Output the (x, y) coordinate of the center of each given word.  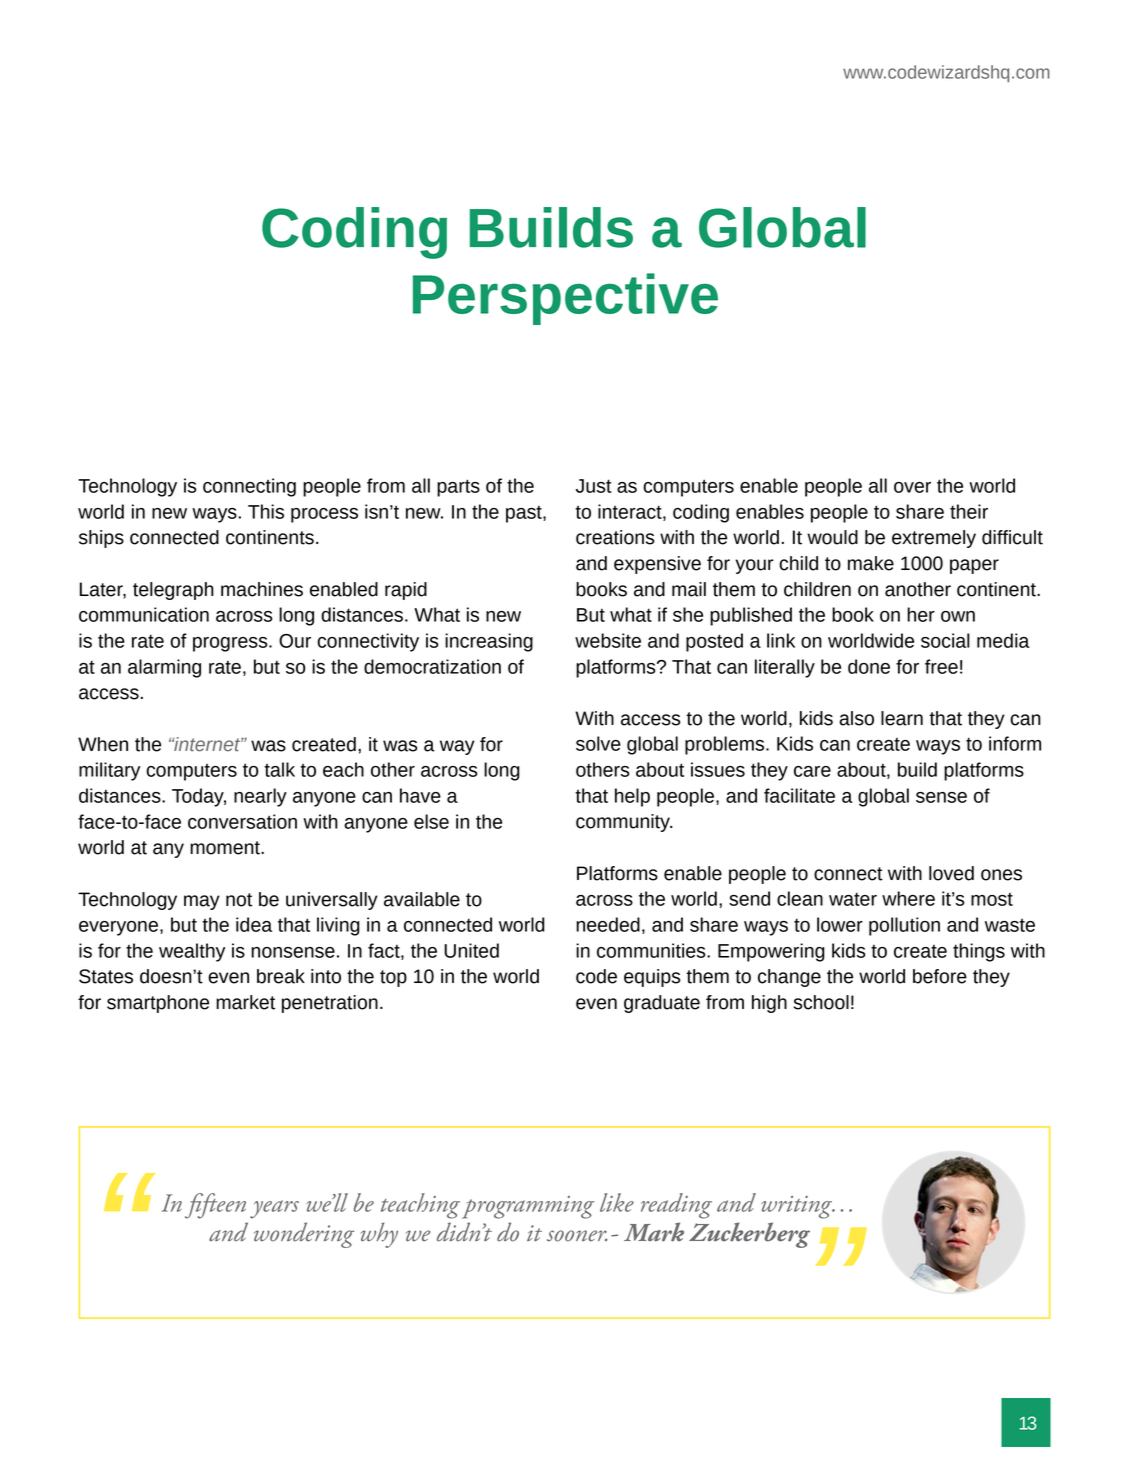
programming (528, 1207)
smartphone (158, 1004)
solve (598, 743)
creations (615, 537)
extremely (934, 539)
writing (797, 1207)
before (940, 976)
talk (279, 769)
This (266, 511)
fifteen (215, 1206)
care (812, 771)
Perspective (565, 299)
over (912, 487)
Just (594, 486)
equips (652, 978)
